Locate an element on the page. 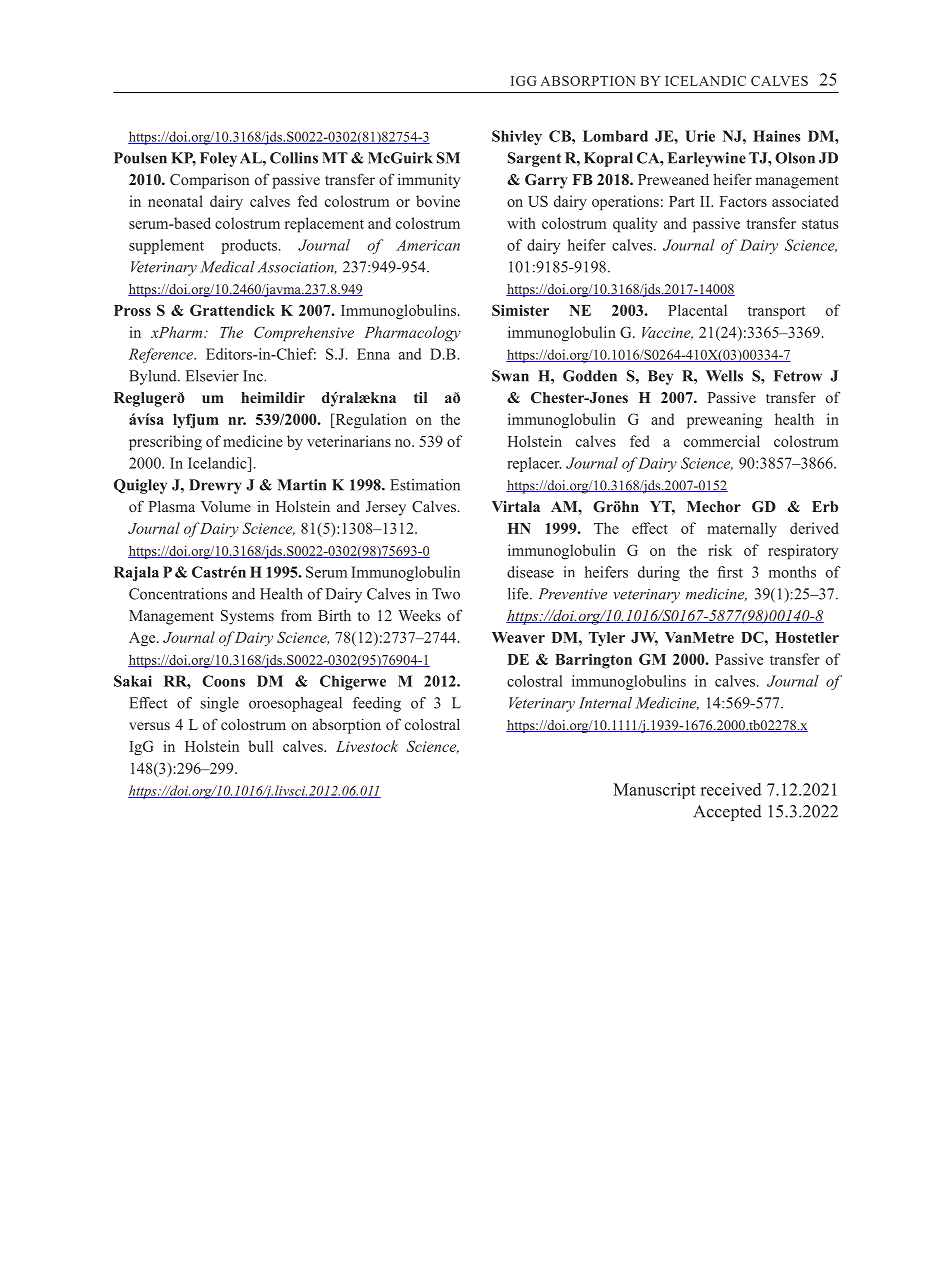  bull is located at coordinates (260, 746).
